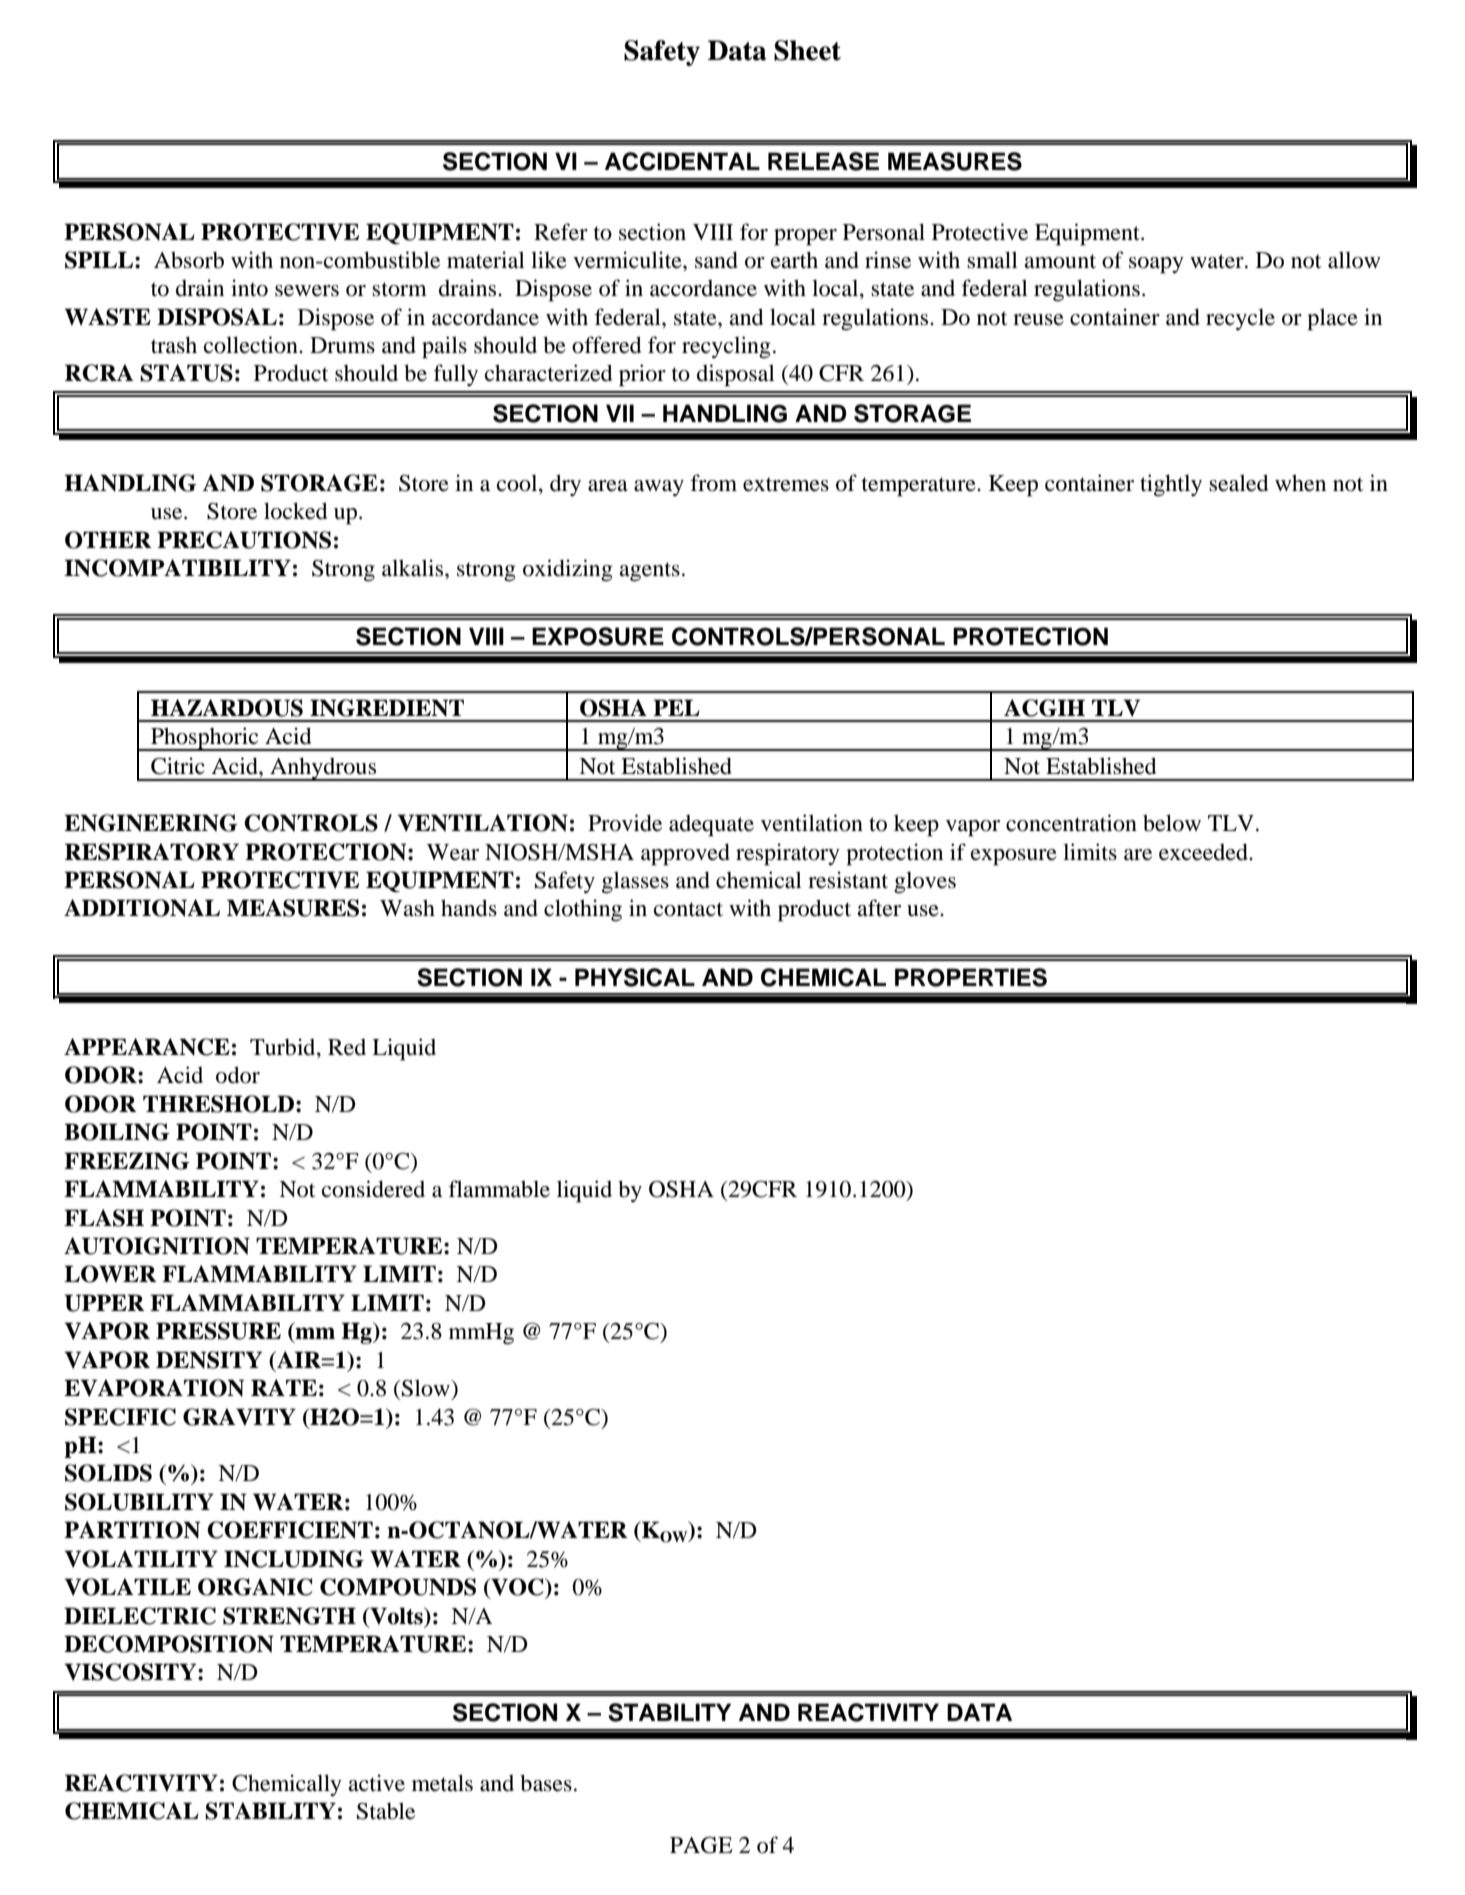  I want to click on ADDITIONAL, so click(142, 908).
